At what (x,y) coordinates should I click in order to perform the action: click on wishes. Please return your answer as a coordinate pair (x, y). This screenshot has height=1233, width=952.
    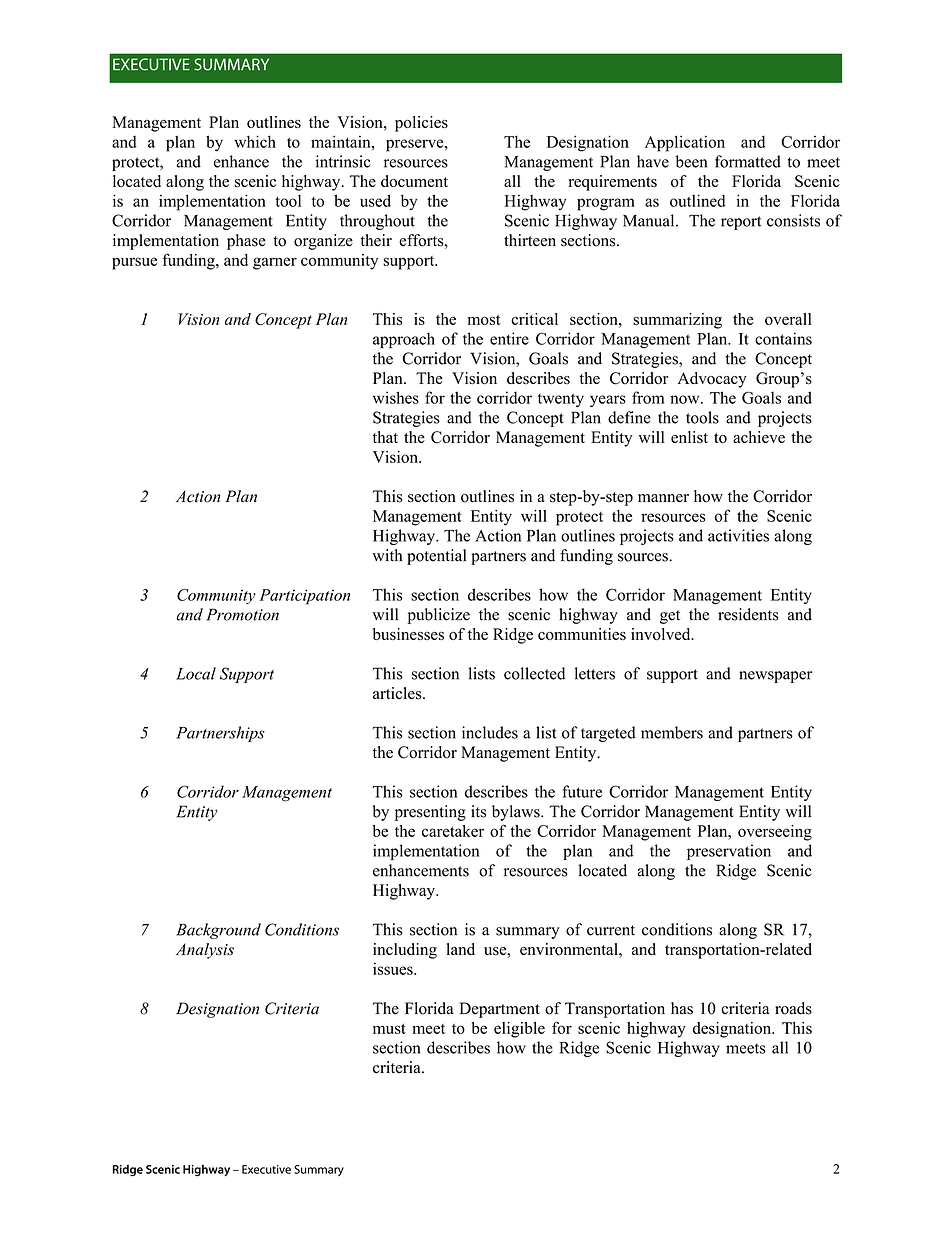
    Looking at the image, I should click on (396, 397).
